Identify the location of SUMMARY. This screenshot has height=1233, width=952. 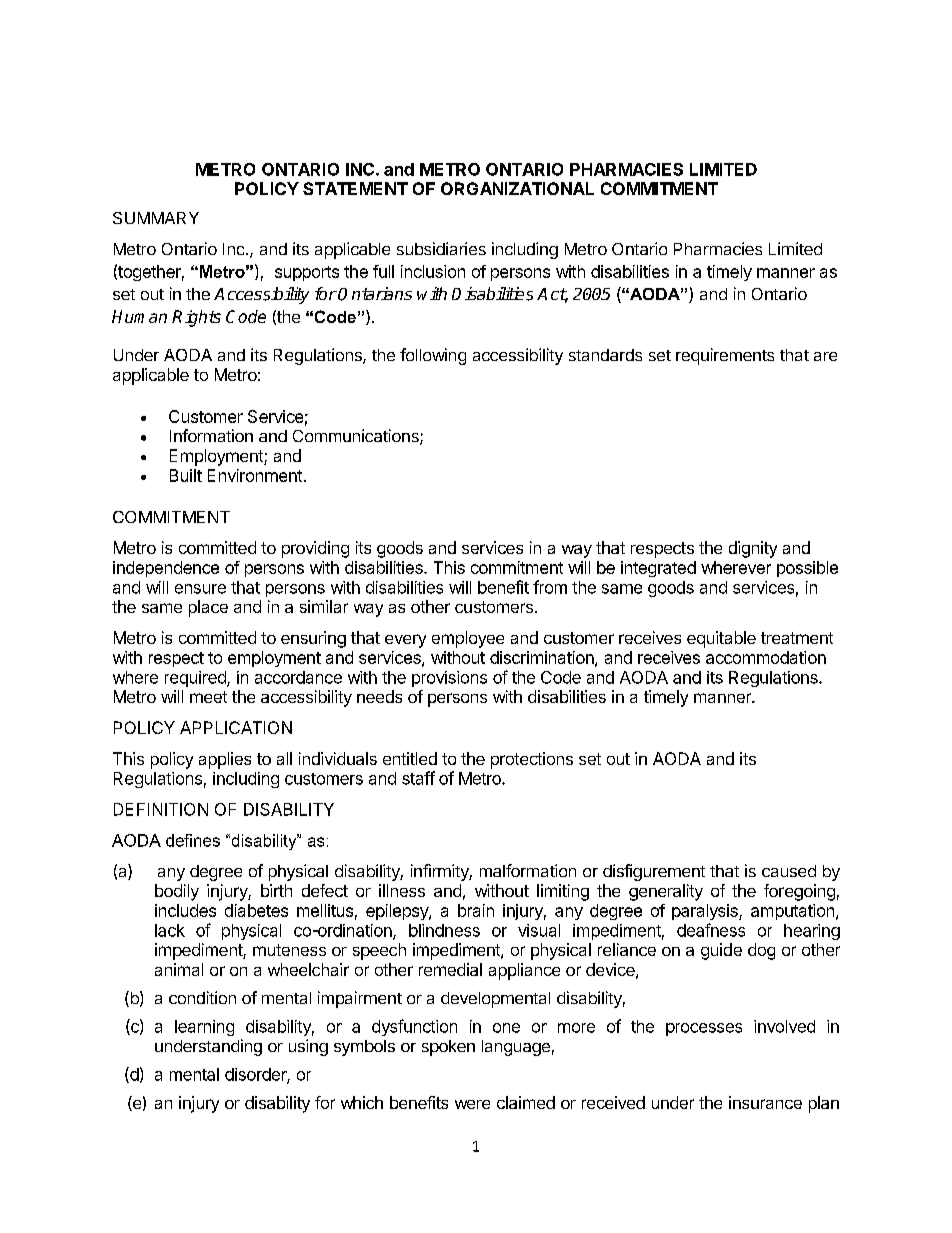
(156, 218).
